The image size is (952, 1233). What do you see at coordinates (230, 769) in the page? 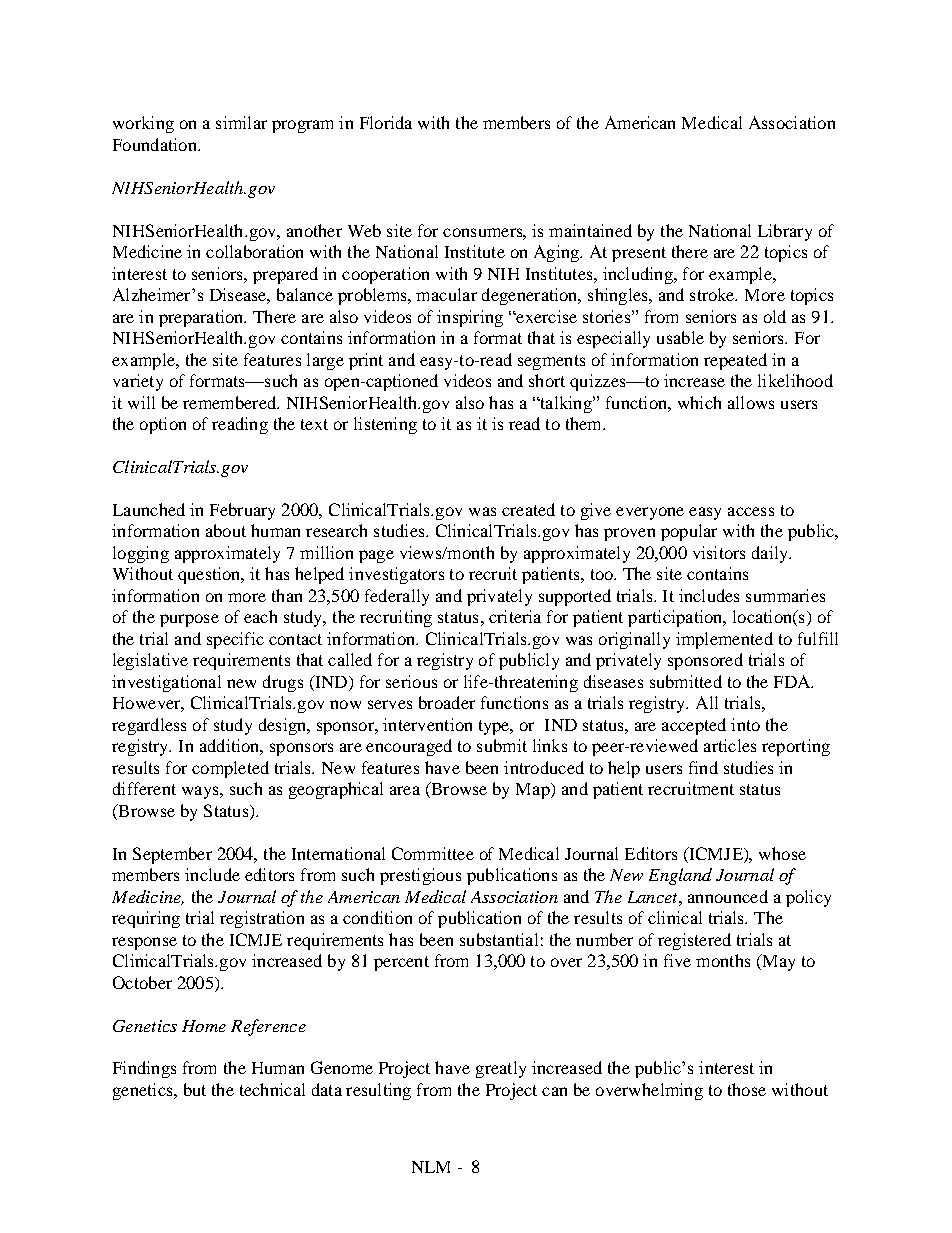
I see `completed` at bounding box center [230, 769].
